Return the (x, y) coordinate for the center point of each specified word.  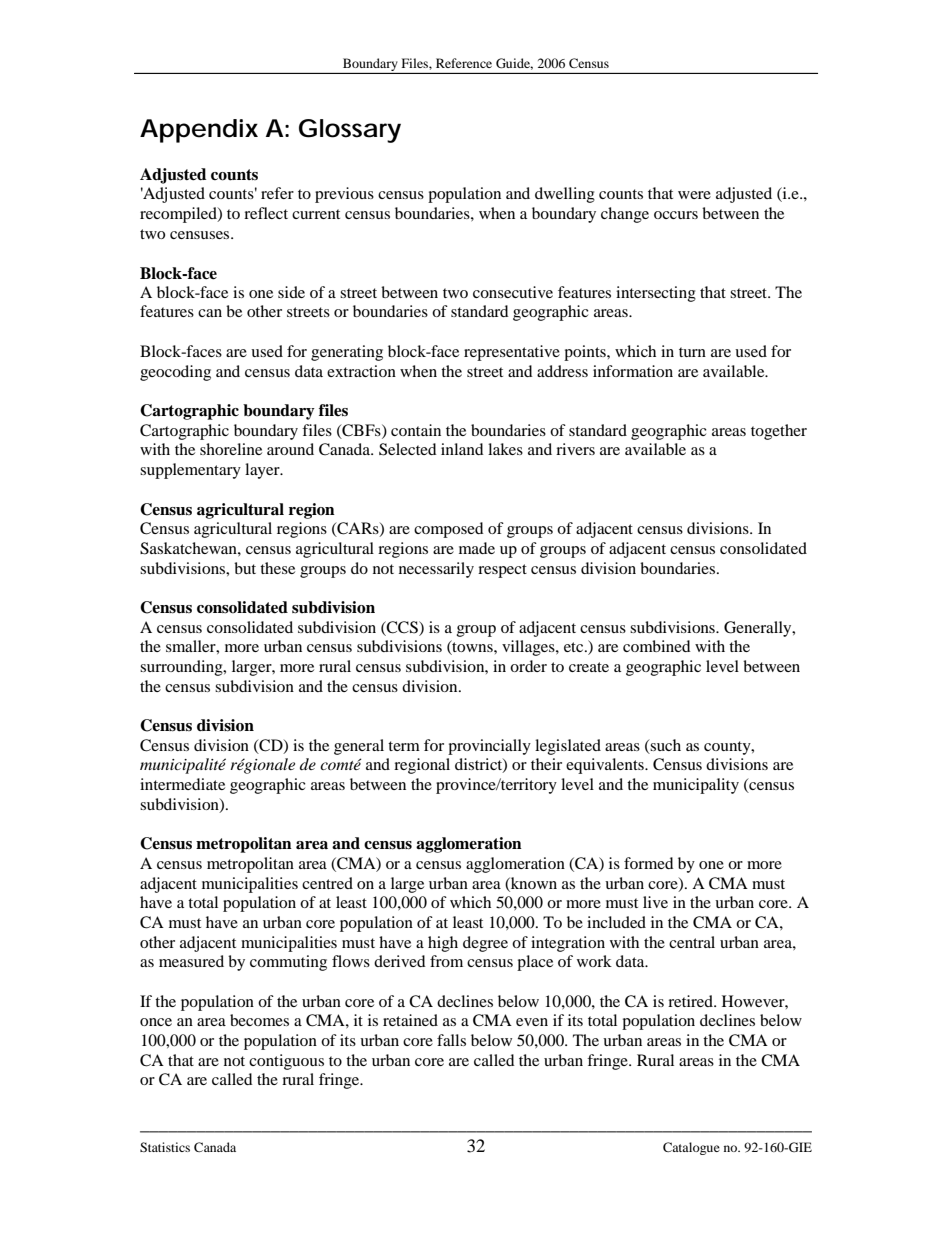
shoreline (231, 449)
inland (462, 449)
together (779, 432)
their (546, 764)
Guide (514, 64)
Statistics (165, 1147)
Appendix (199, 131)
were (694, 195)
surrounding (182, 668)
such (665, 745)
